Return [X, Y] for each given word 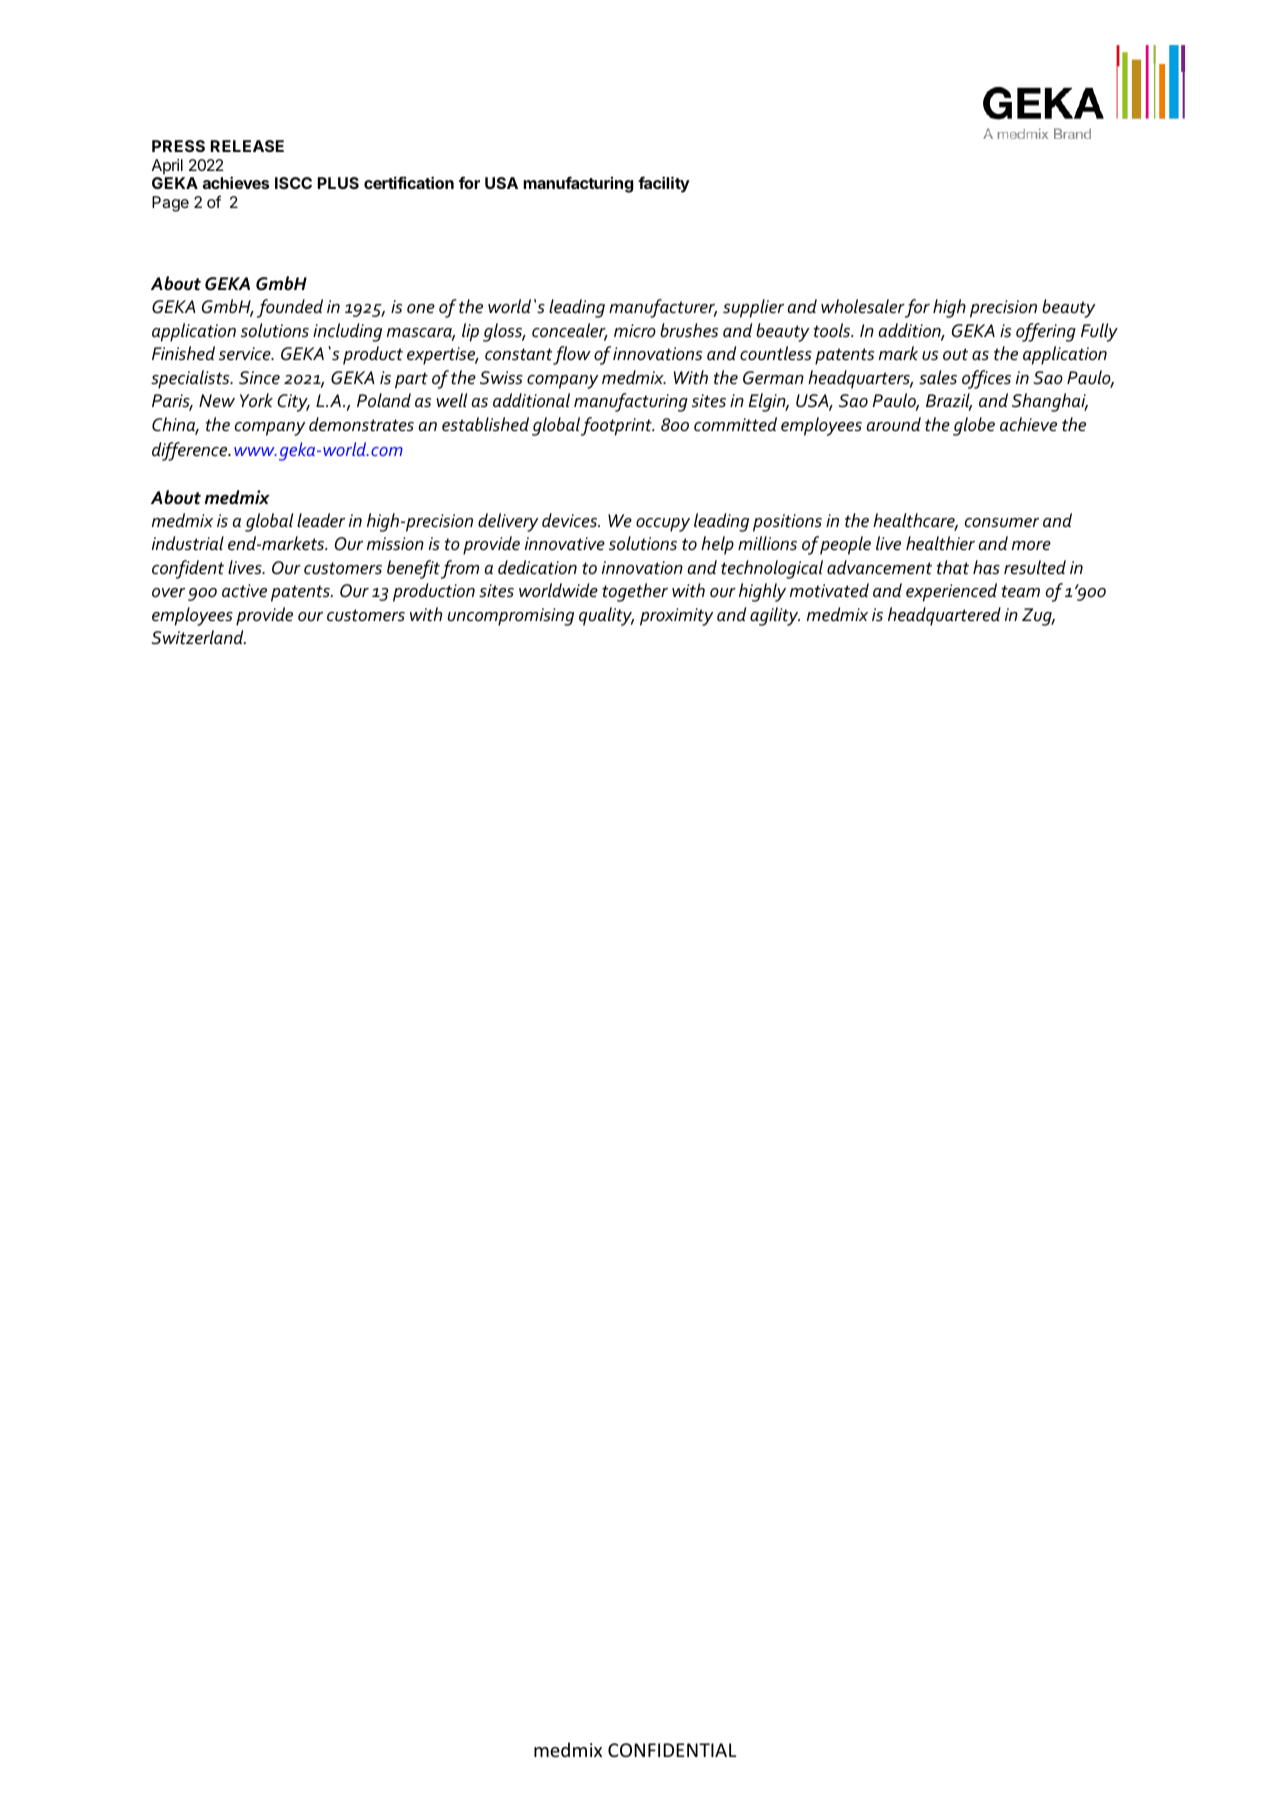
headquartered [944, 616]
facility [664, 184]
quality [606, 616]
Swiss [501, 378]
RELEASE [247, 146]
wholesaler [863, 306]
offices [986, 379]
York [256, 400]
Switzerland [198, 637]
